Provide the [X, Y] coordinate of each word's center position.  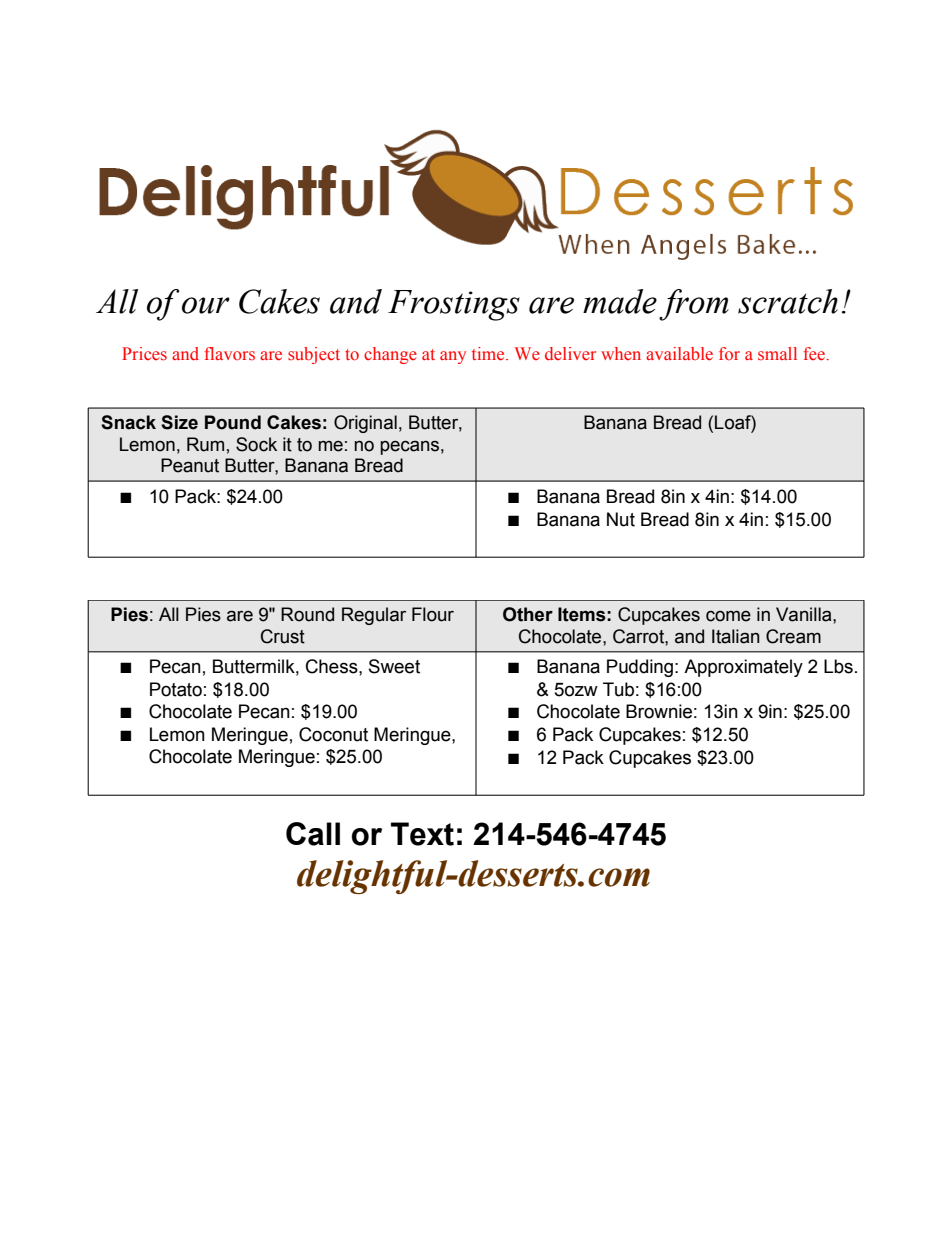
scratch [788, 301]
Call [313, 834]
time [489, 354]
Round [307, 614]
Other [528, 614]
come [728, 616]
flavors [229, 353]
